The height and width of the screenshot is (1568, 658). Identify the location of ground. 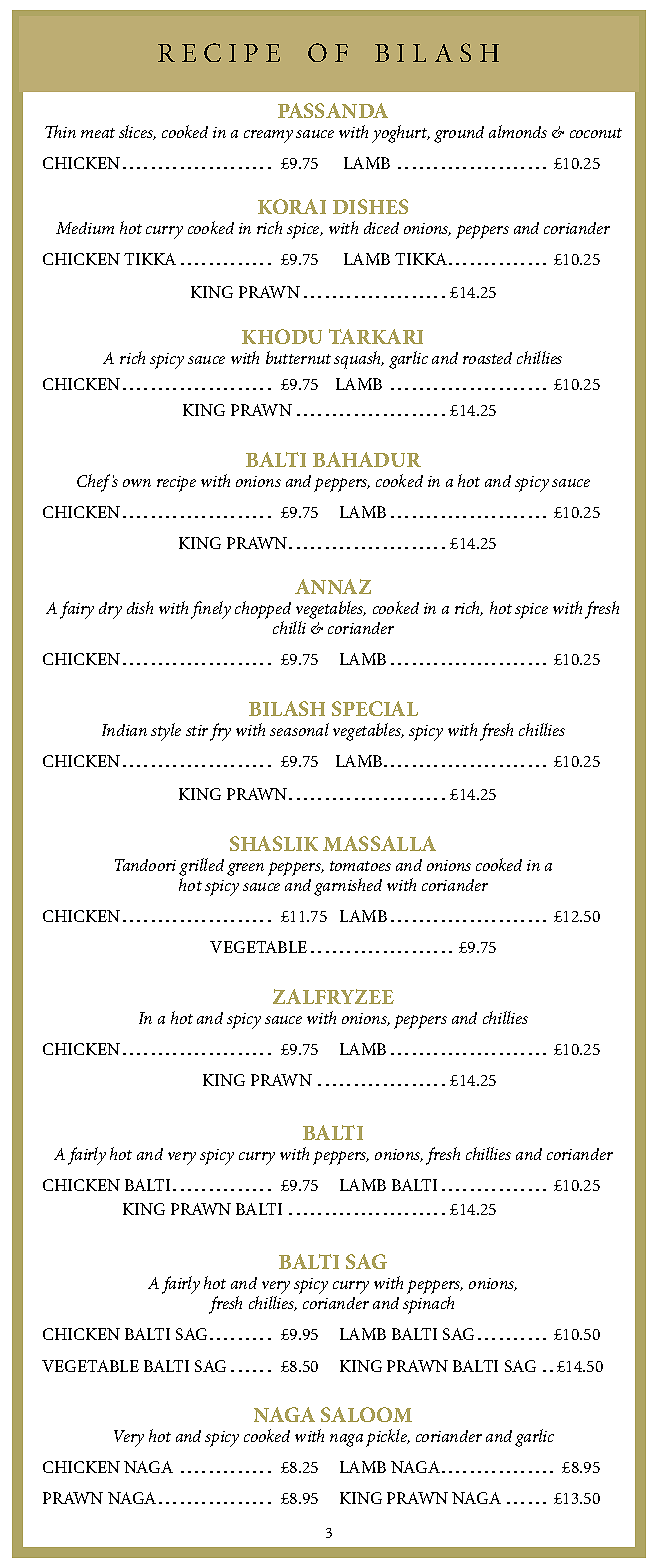
(459, 134).
